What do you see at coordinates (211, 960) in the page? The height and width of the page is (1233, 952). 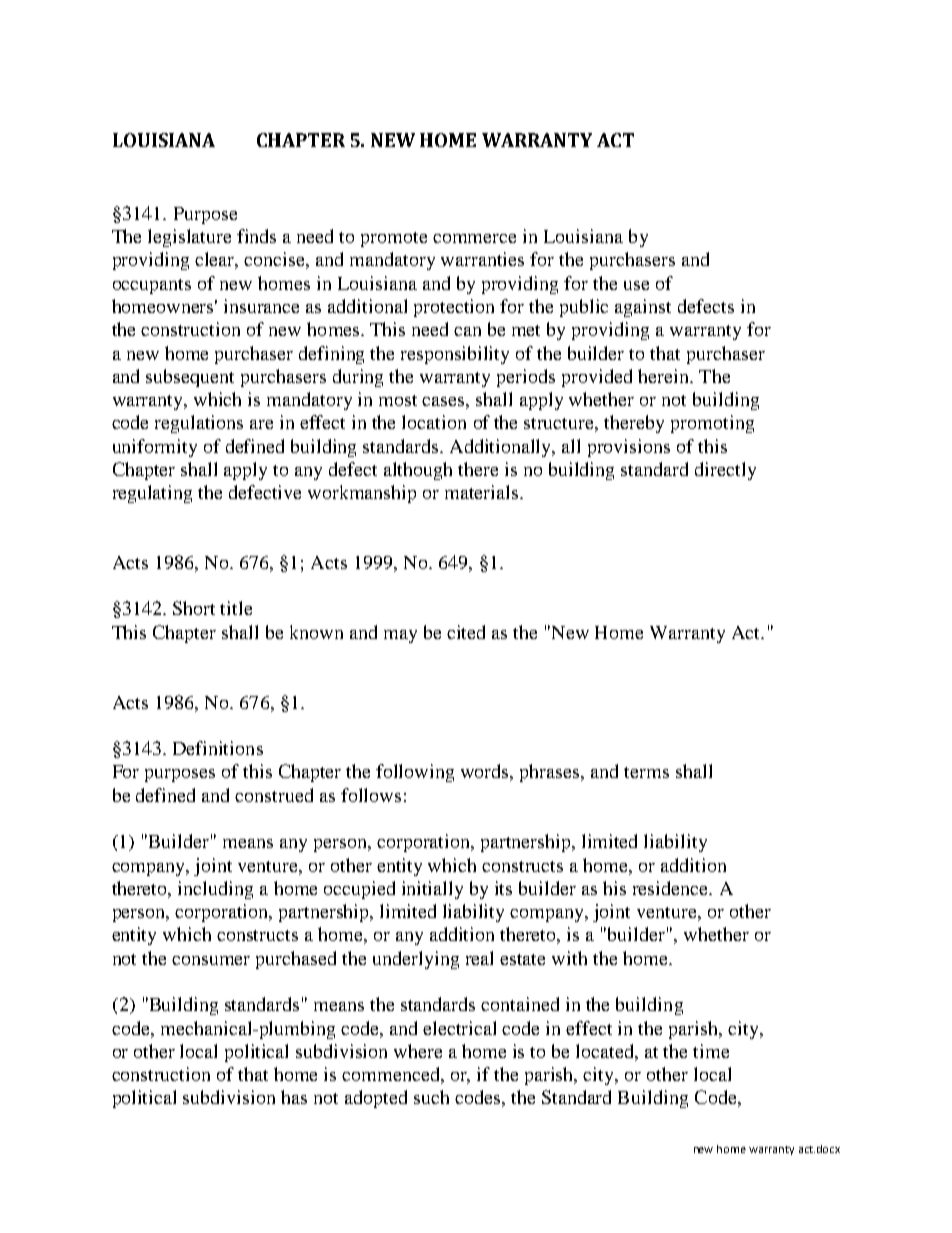 I see `consumer` at bounding box center [211, 960].
